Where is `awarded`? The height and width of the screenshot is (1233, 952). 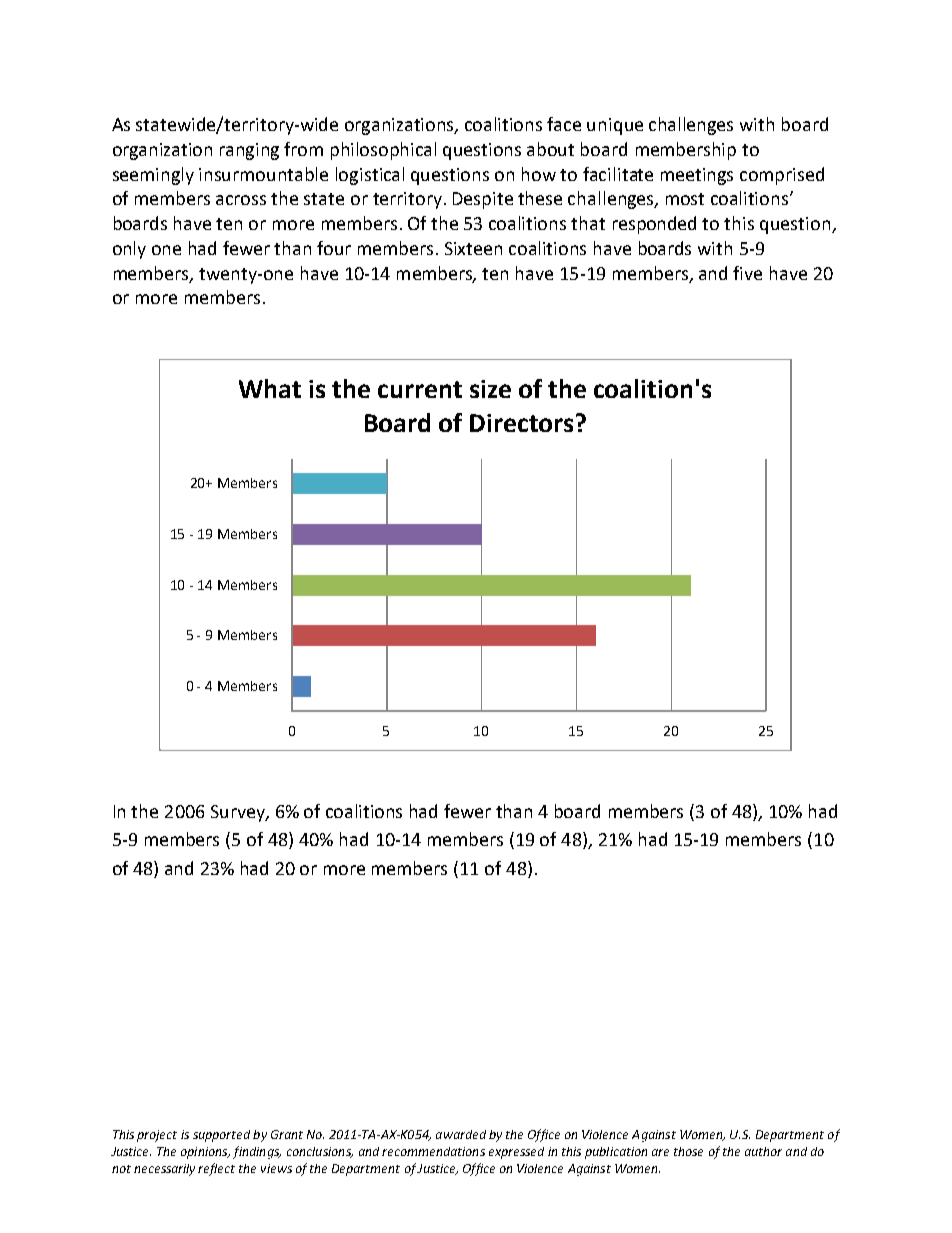 awarded is located at coordinates (461, 1134).
